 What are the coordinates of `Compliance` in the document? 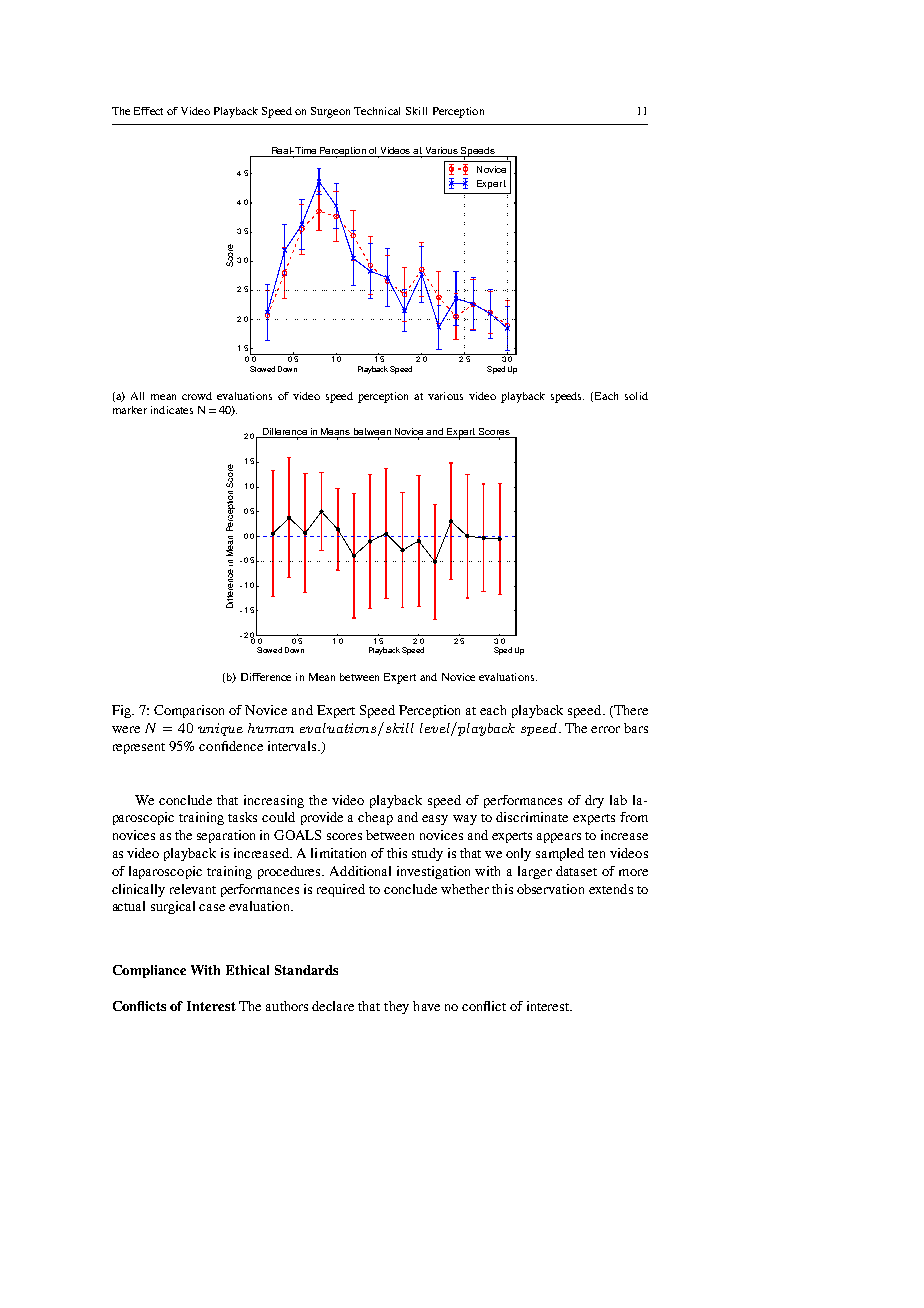 It's located at (149, 971).
